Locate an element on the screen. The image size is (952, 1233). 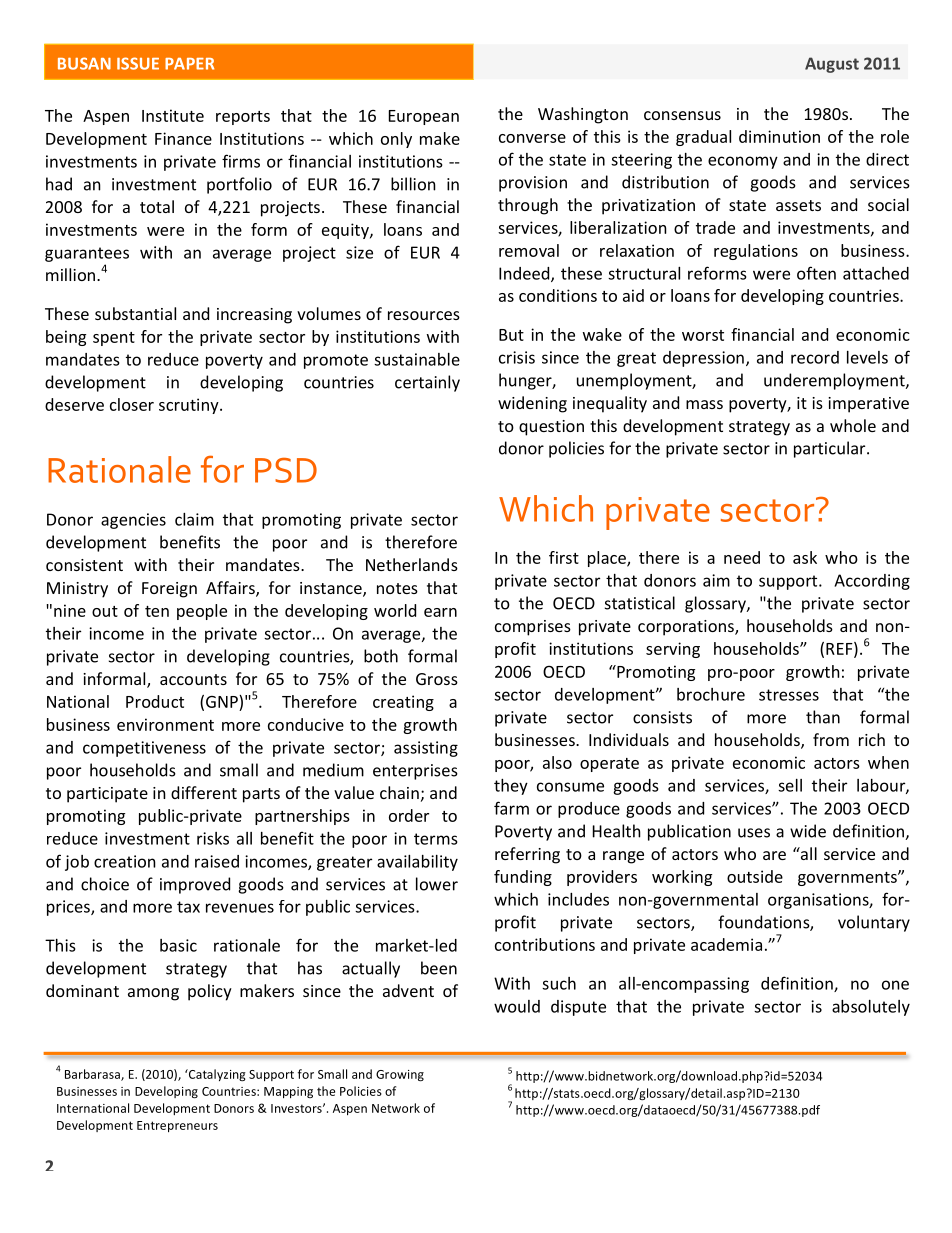
among is located at coordinates (153, 994).
